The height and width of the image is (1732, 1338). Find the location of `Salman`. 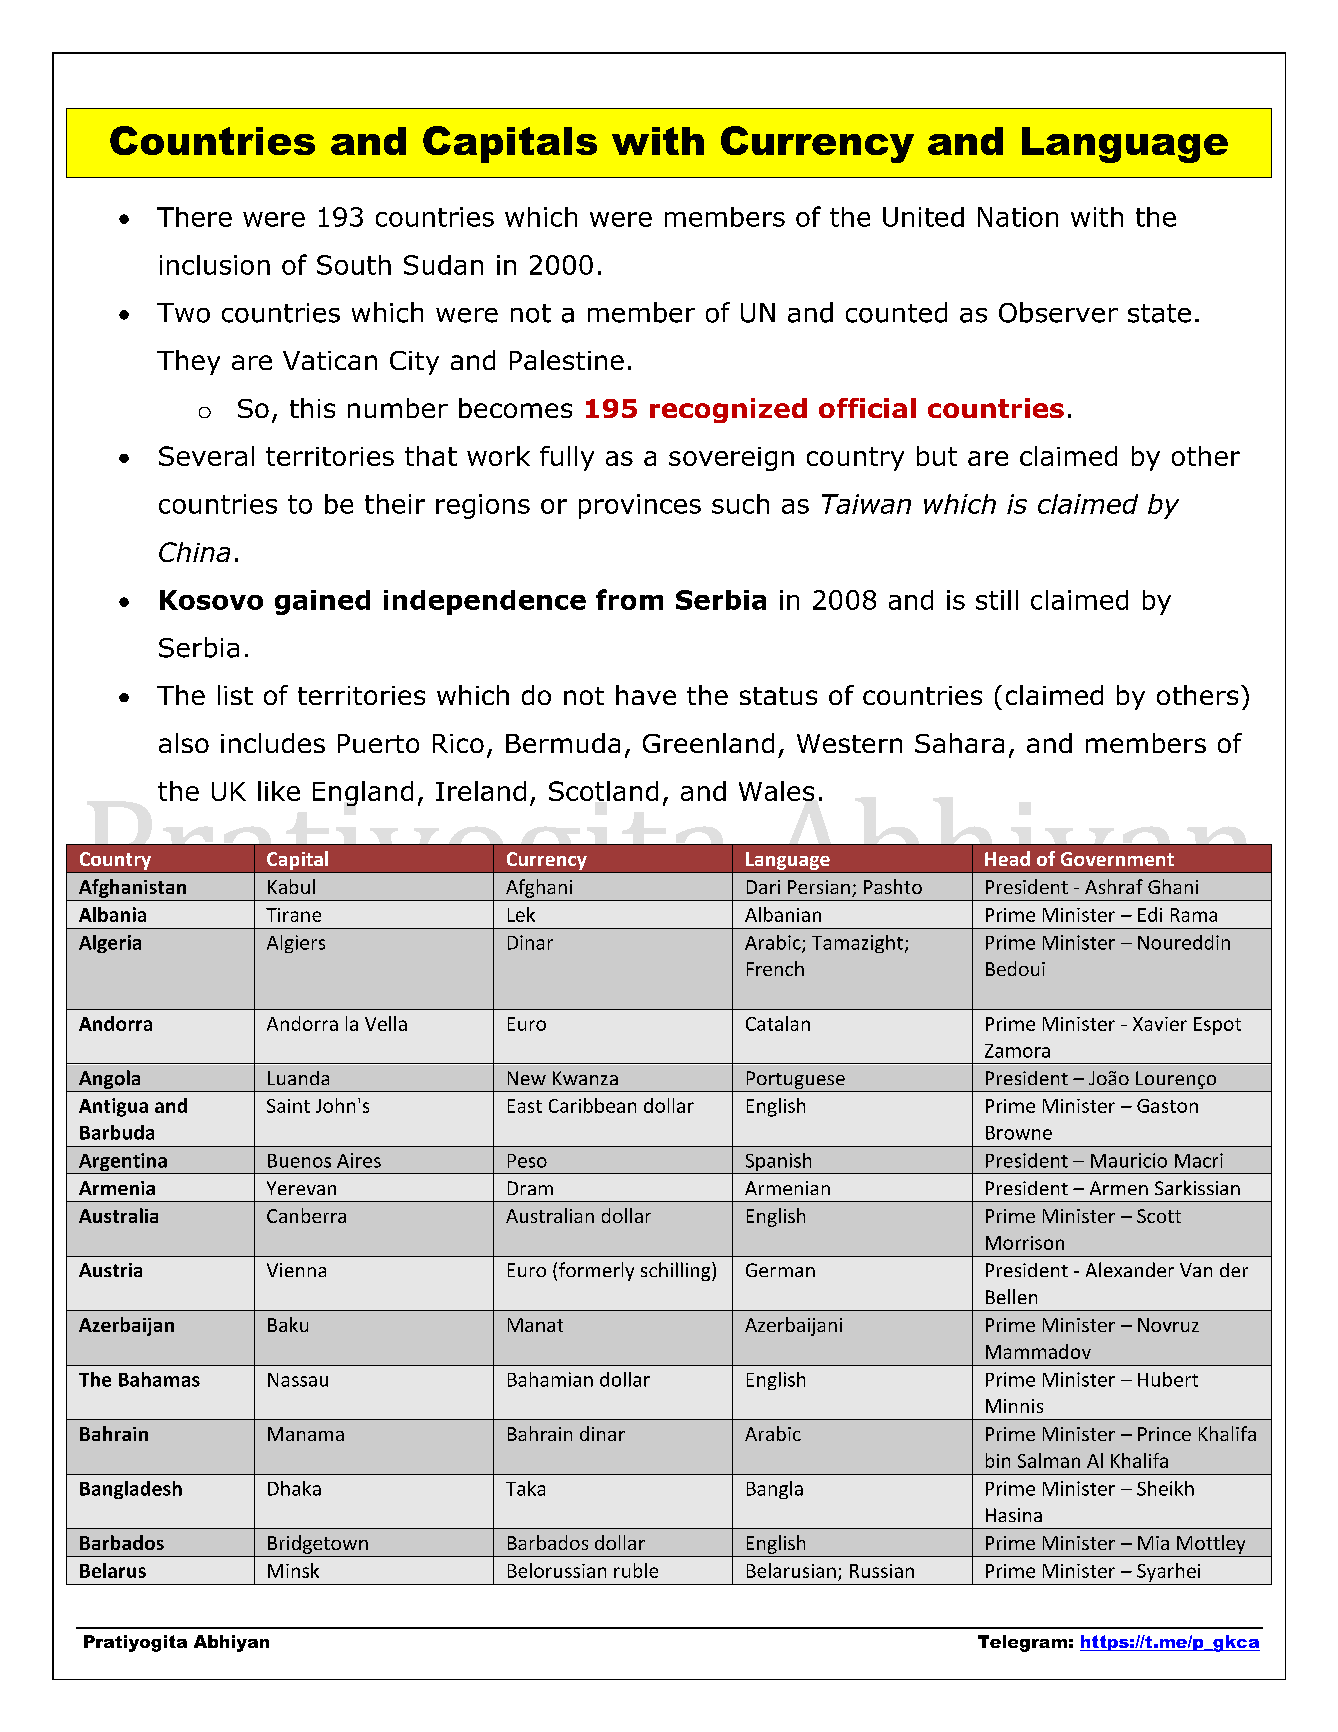

Salman is located at coordinates (1049, 1460).
